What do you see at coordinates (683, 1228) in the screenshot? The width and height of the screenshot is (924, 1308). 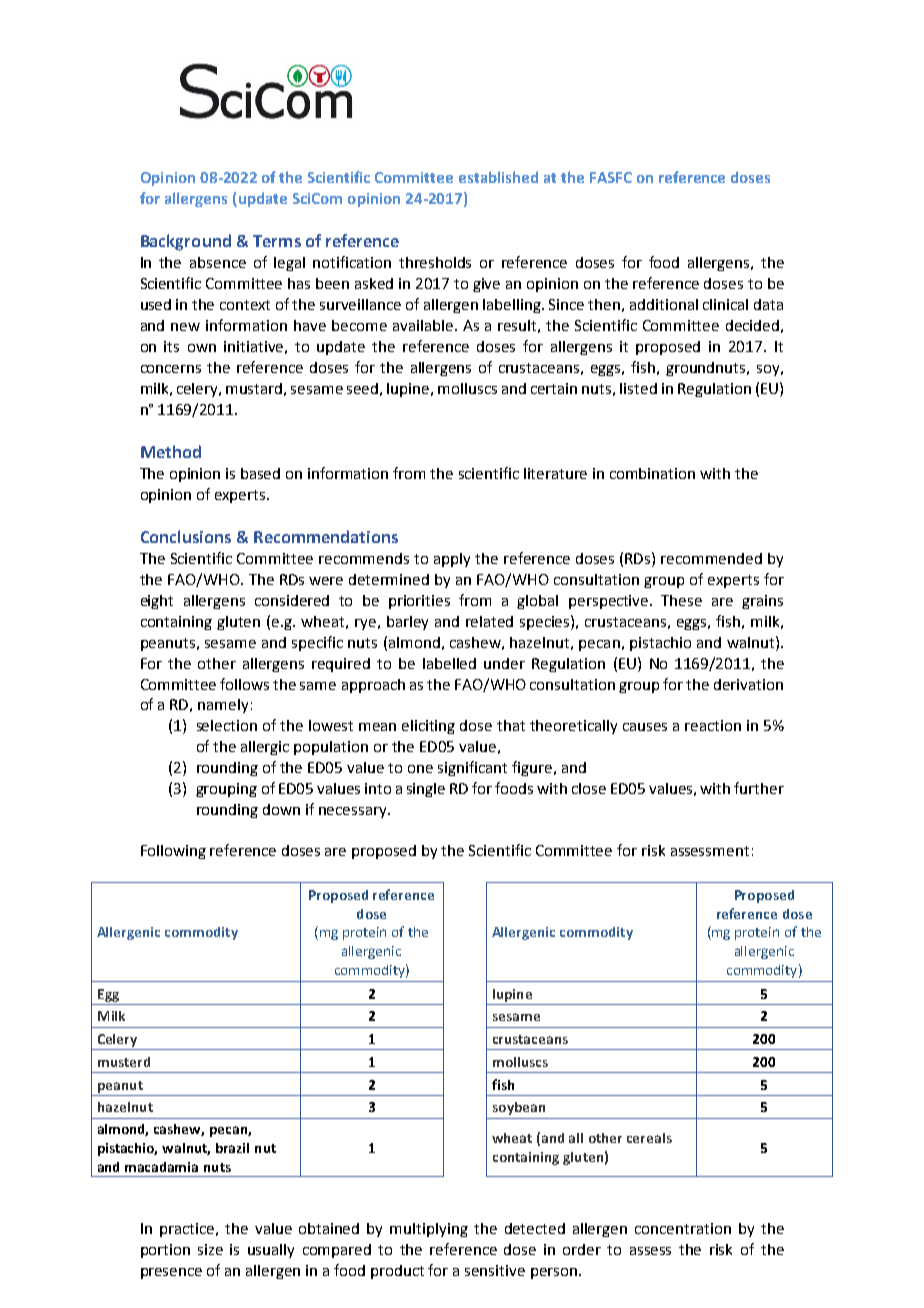 I see `concentration` at bounding box center [683, 1228].
